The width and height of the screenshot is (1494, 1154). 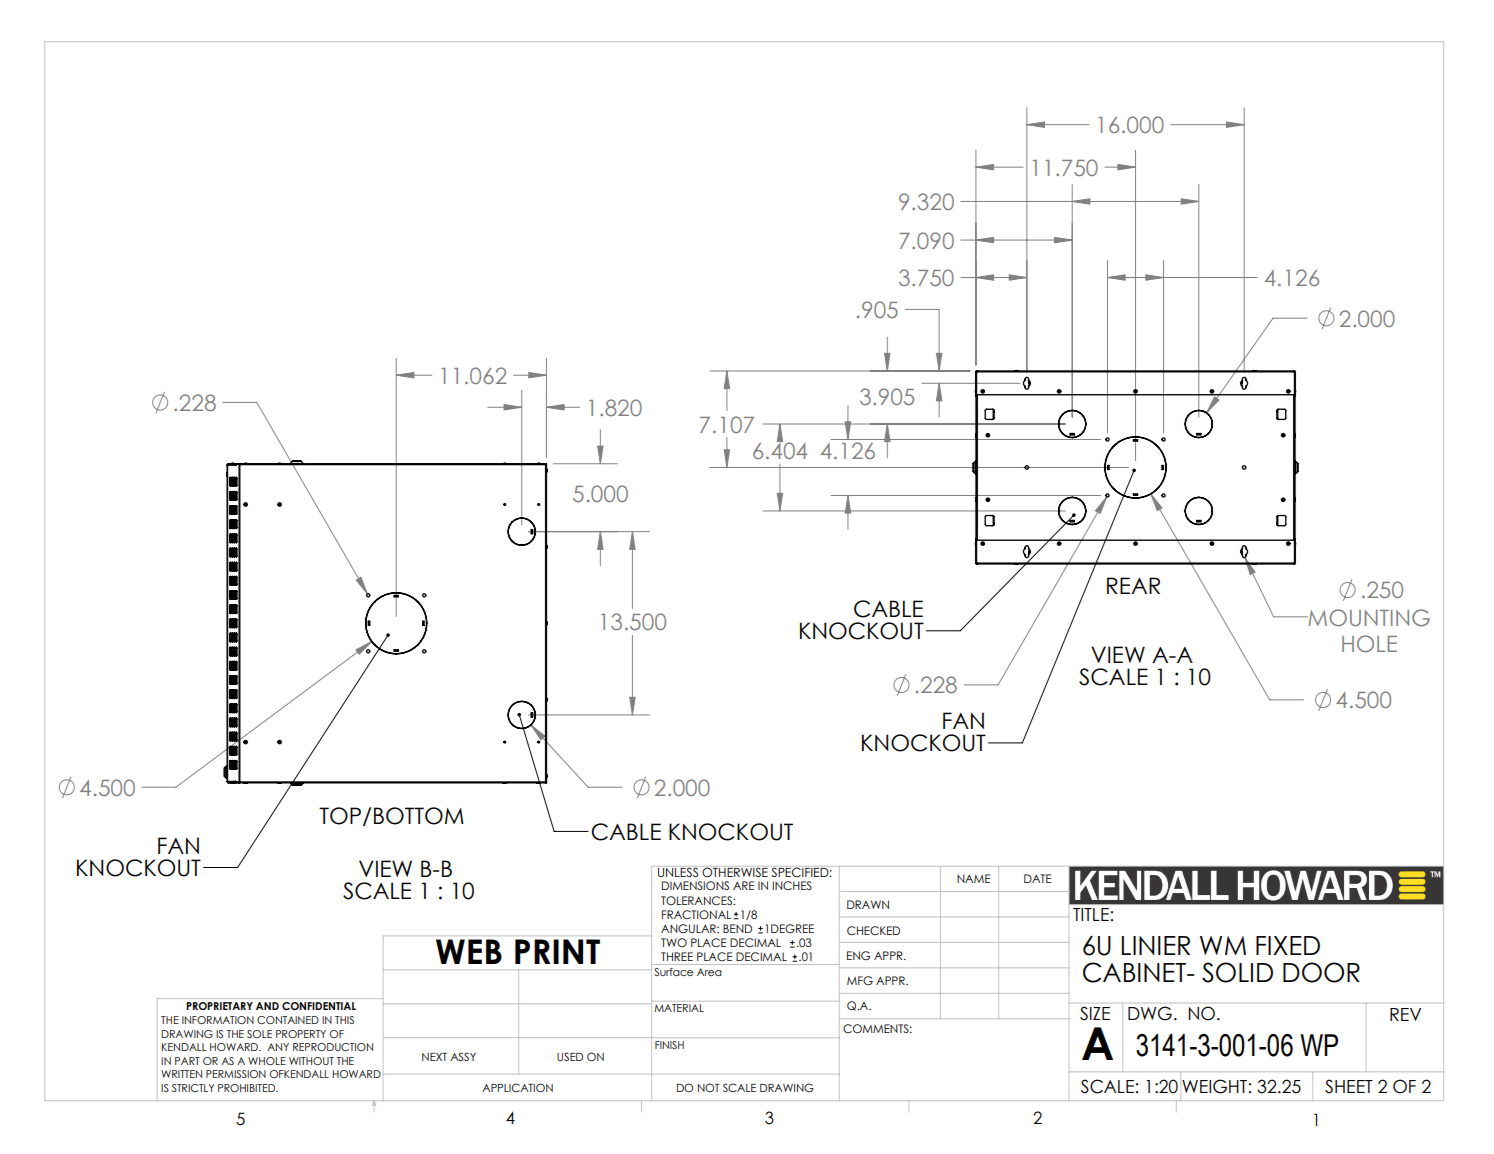 What do you see at coordinates (678, 872) in the screenshot?
I see `UNLESS` at bounding box center [678, 872].
